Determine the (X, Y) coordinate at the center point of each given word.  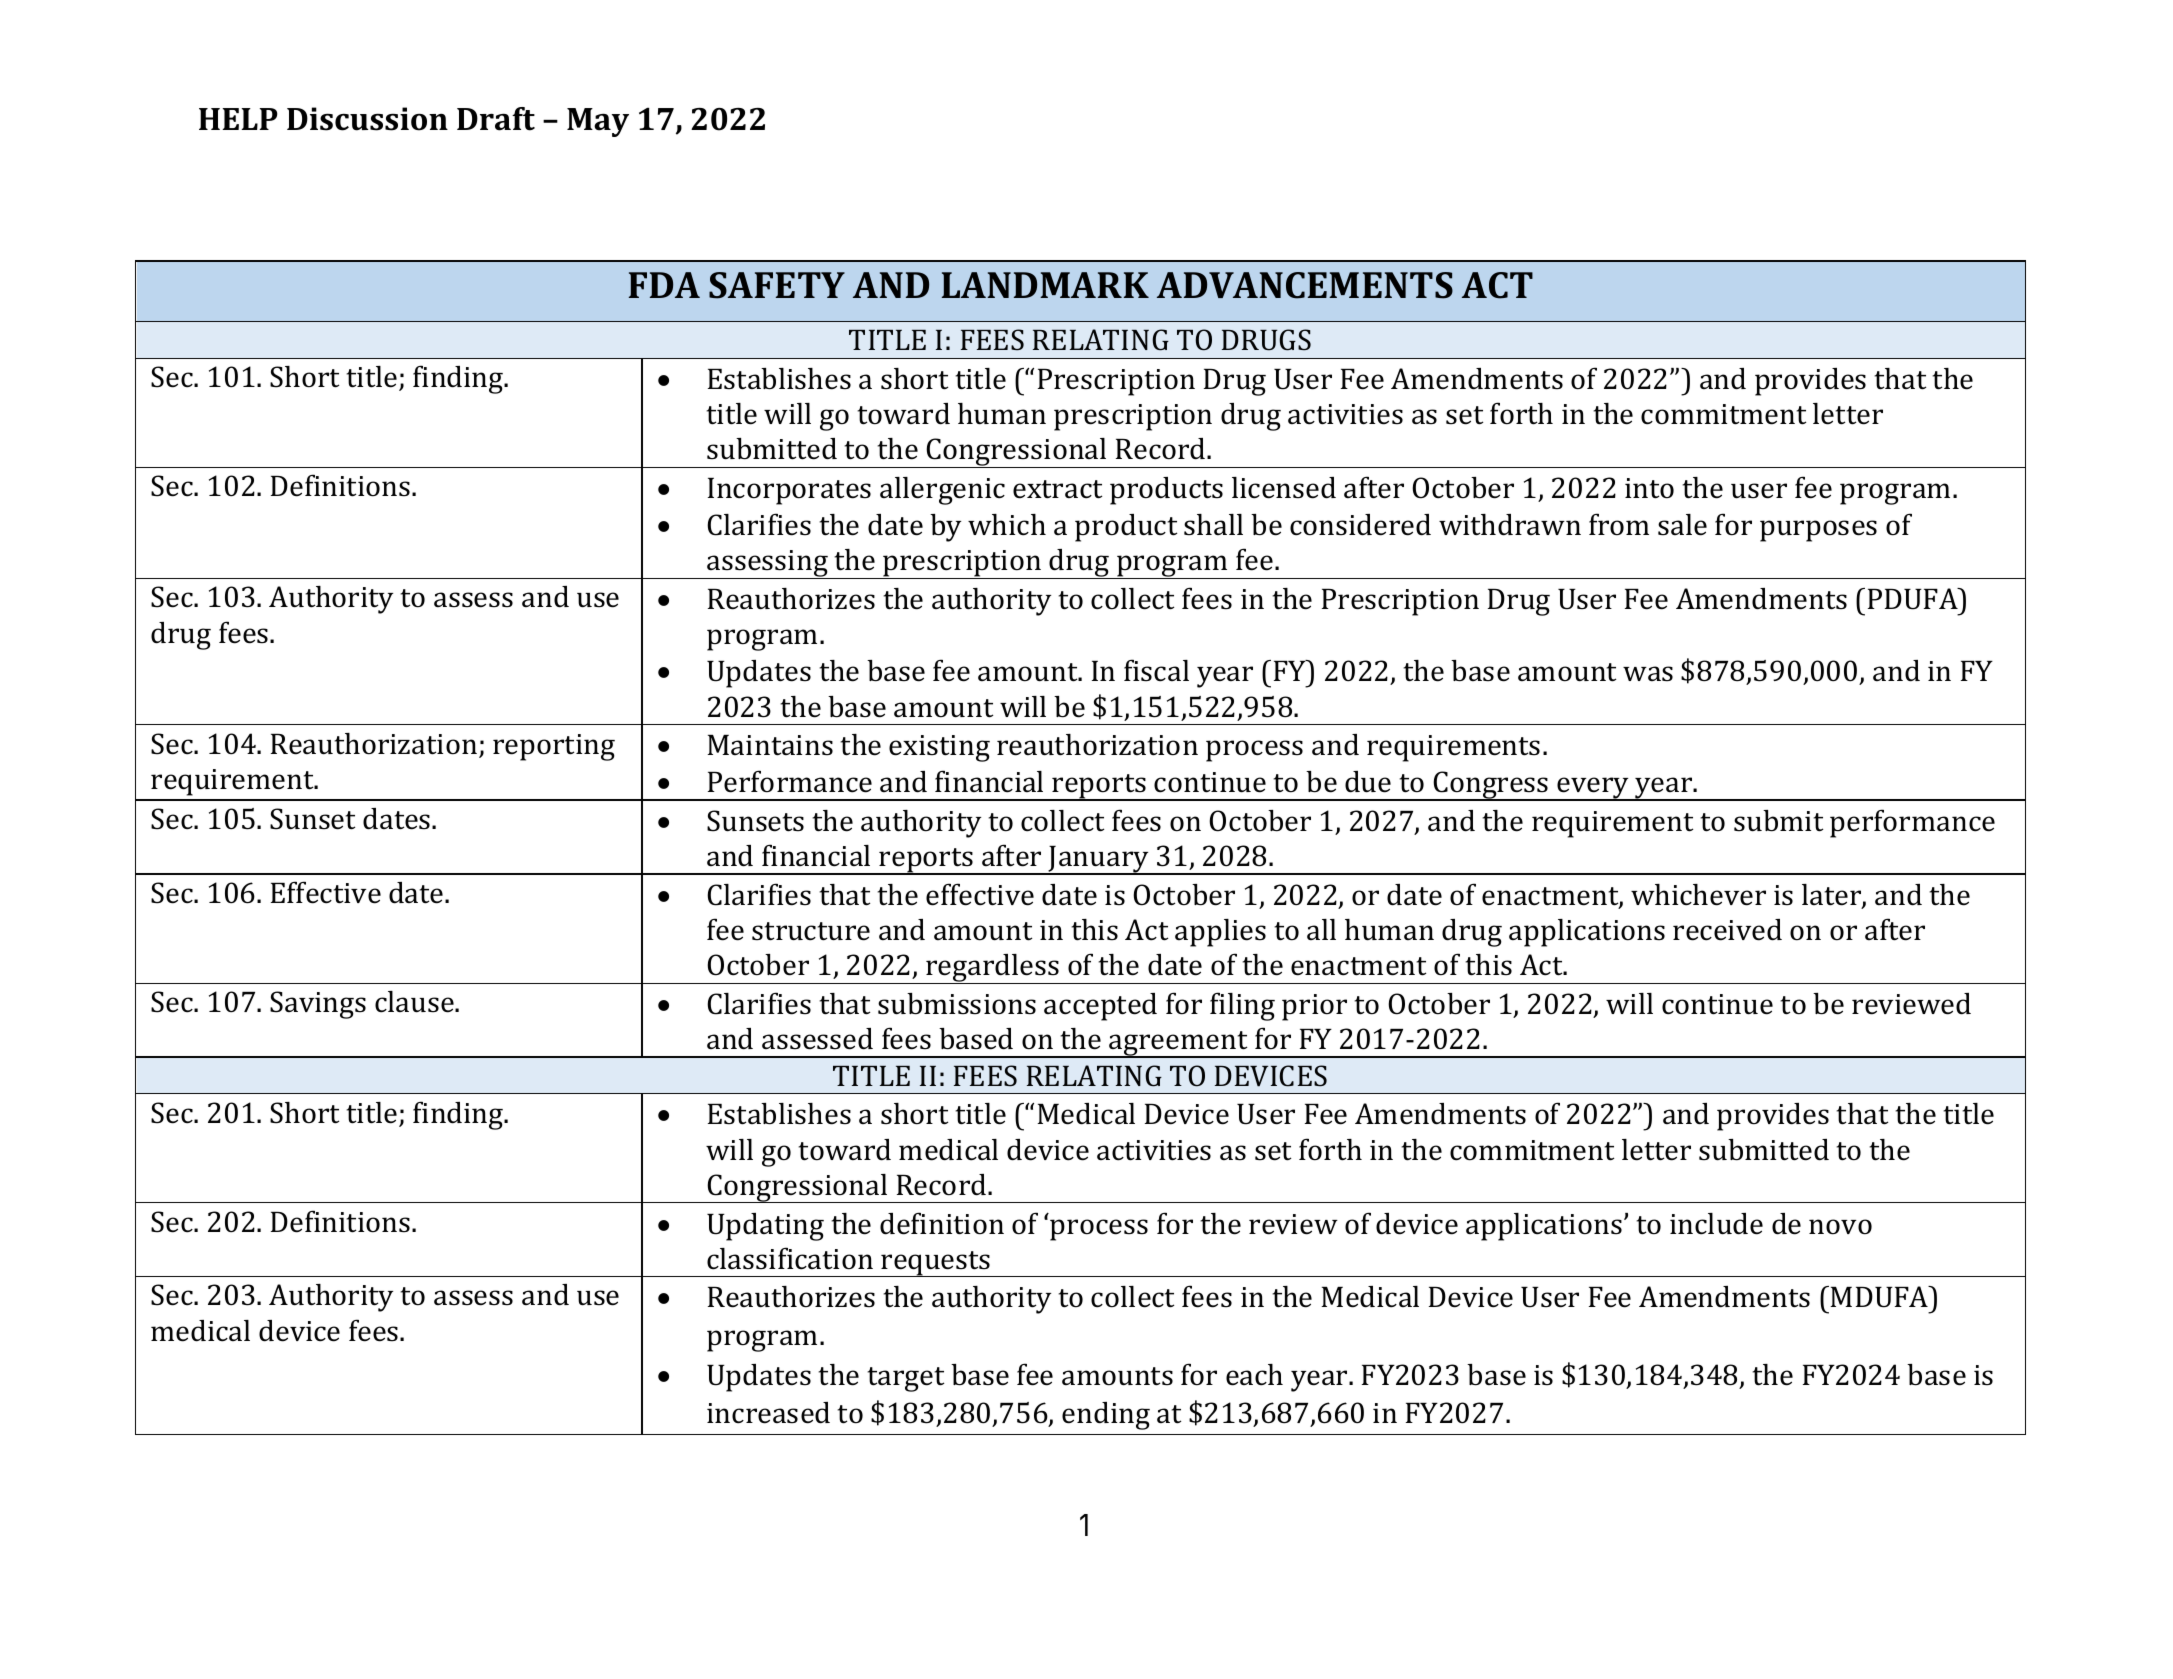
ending (1106, 1416)
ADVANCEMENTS (1305, 285)
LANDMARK (1045, 285)
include (1716, 1224)
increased (768, 1413)
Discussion (367, 119)
